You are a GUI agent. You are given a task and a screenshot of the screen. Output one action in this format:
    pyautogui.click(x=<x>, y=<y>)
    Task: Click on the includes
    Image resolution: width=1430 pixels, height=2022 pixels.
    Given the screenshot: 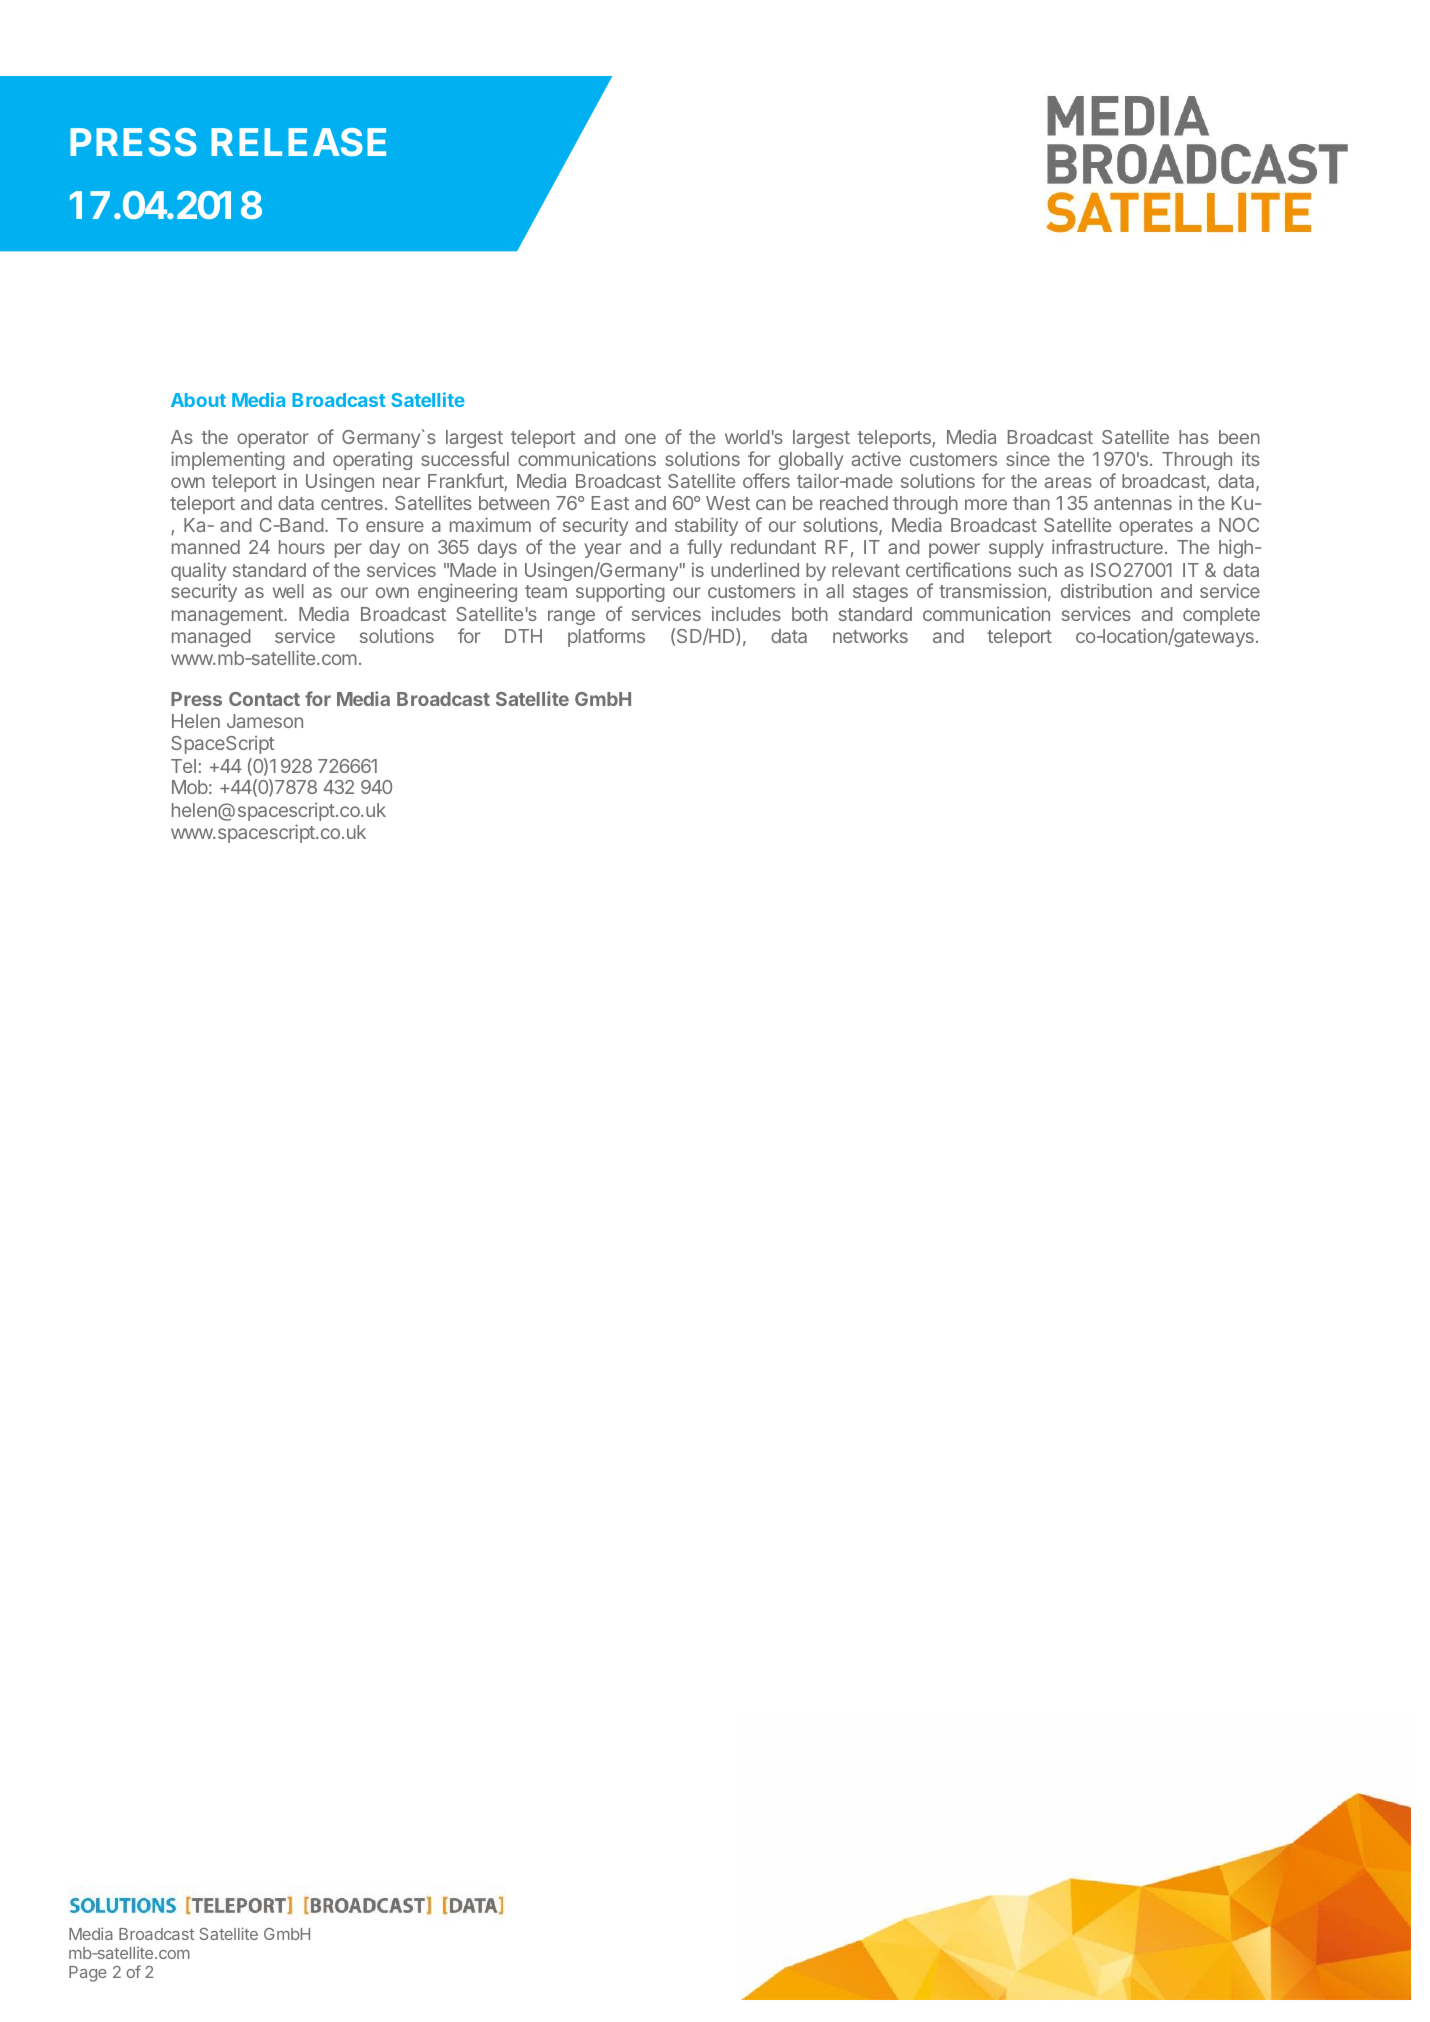 What is the action you would take?
    pyautogui.click(x=746, y=613)
